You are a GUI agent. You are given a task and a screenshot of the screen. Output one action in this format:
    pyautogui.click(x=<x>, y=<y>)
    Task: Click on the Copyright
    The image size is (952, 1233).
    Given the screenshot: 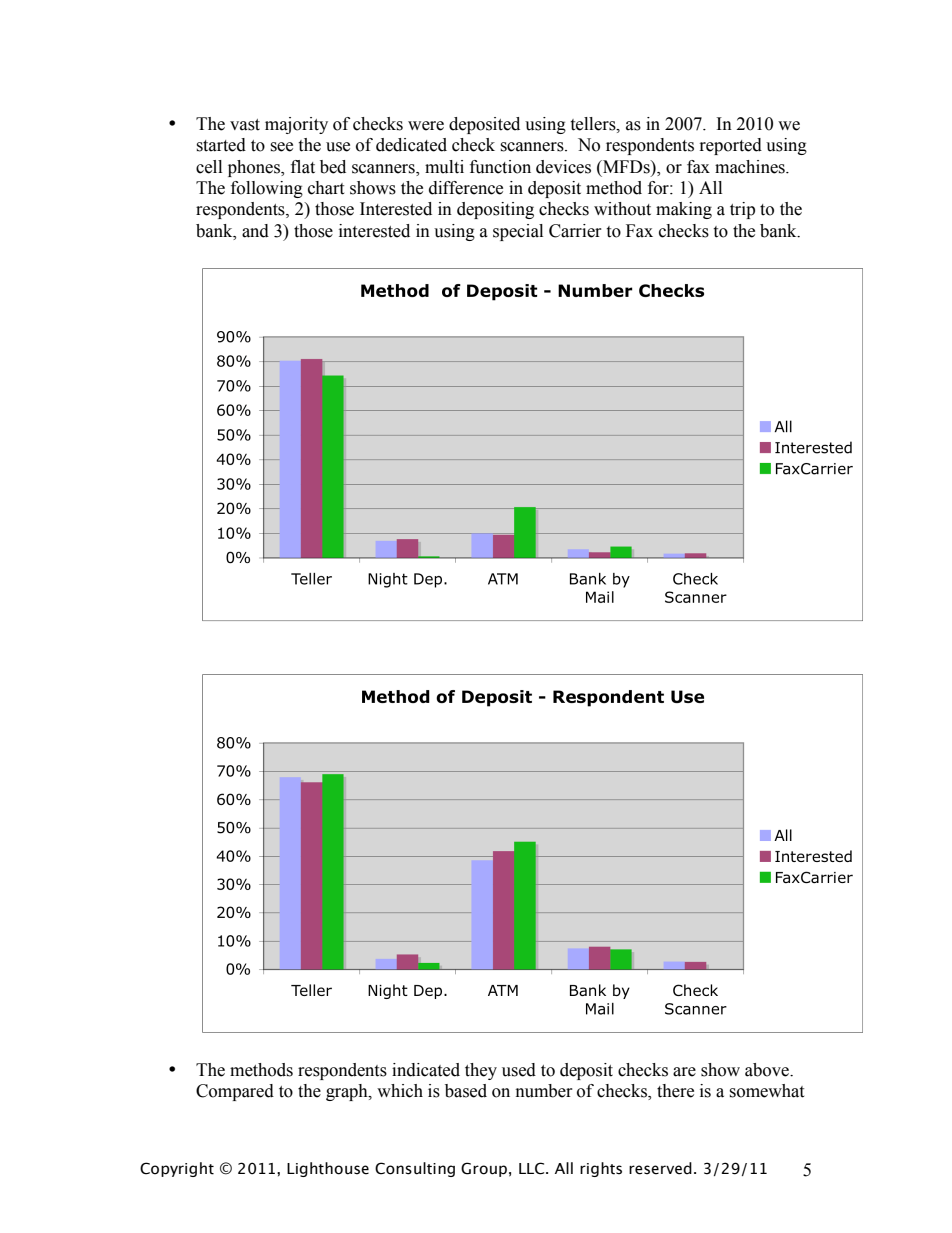 What is the action you would take?
    pyautogui.click(x=177, y=1169)
